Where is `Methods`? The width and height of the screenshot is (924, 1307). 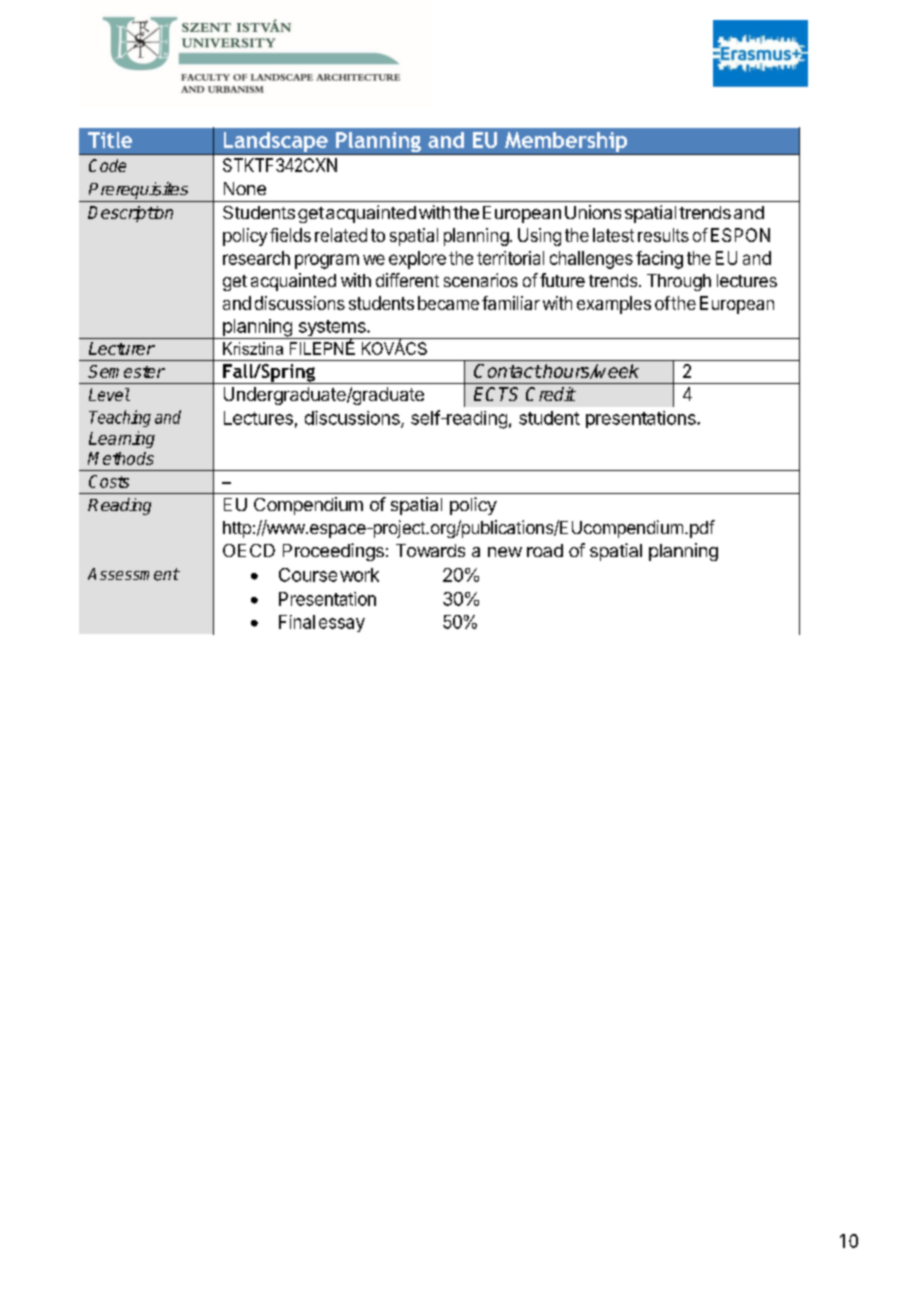 Methods is located at coordinates (121, 458).
